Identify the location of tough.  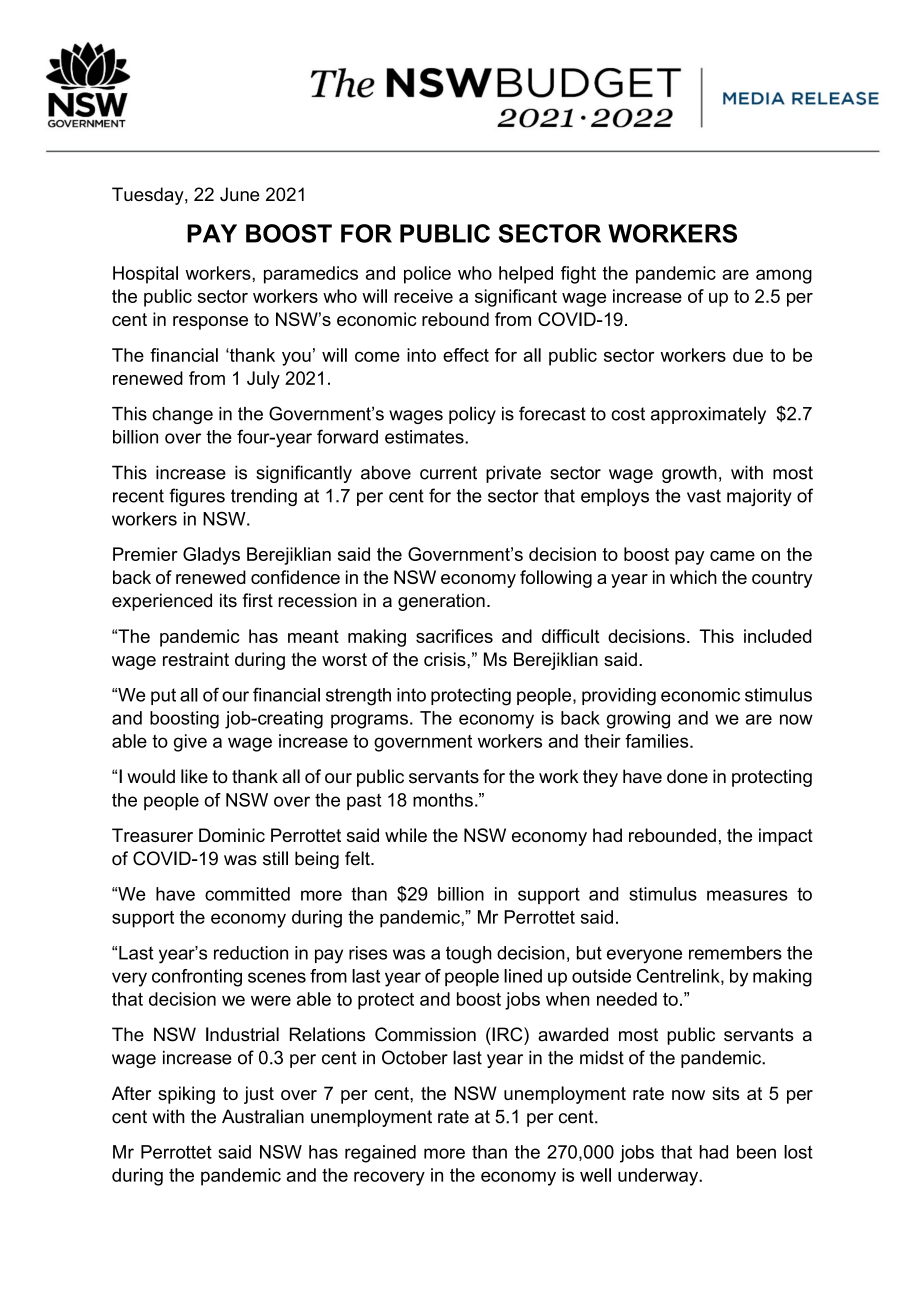
(469, 955).
